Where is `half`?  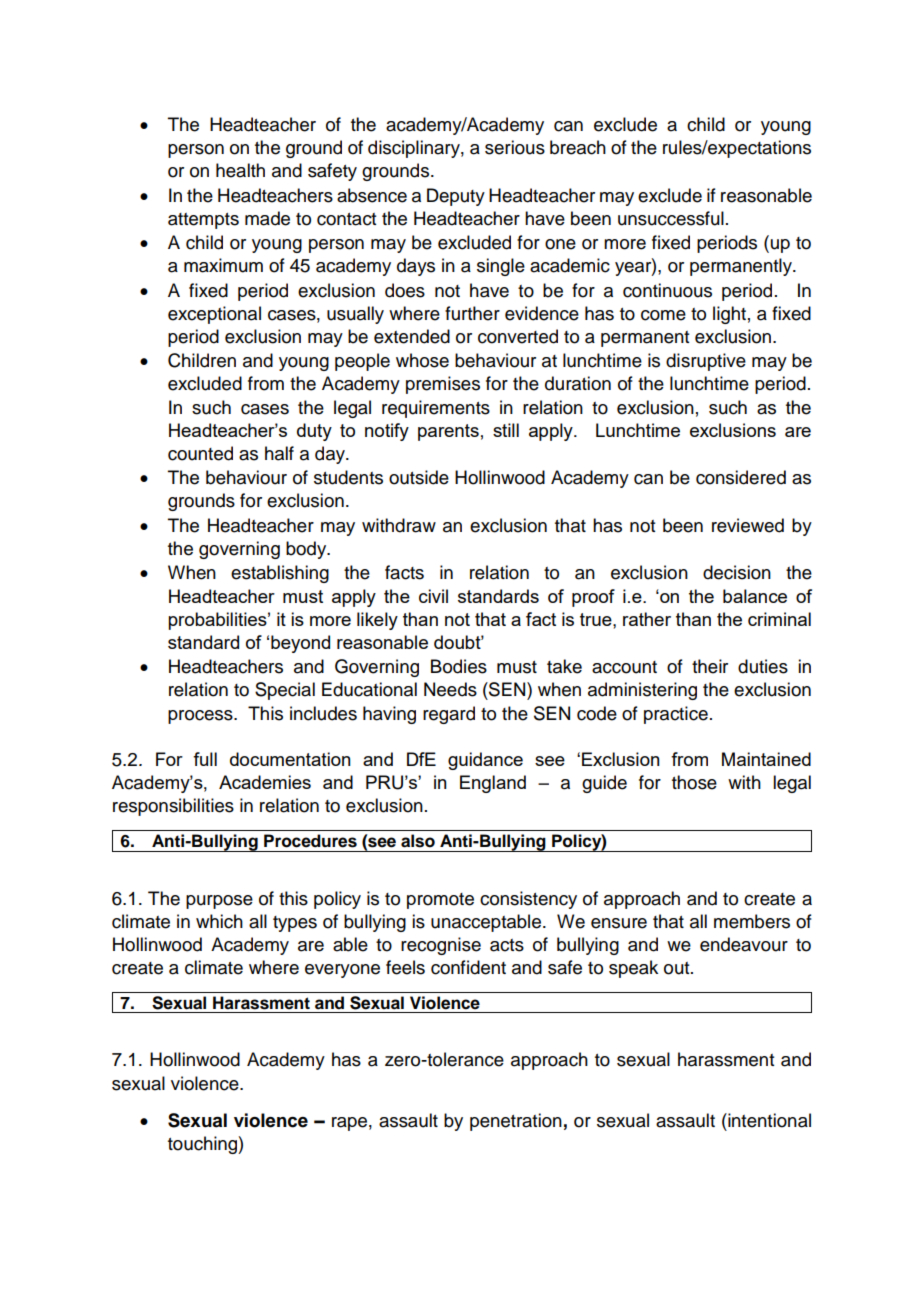 half is located at coordinates (279, 453).
